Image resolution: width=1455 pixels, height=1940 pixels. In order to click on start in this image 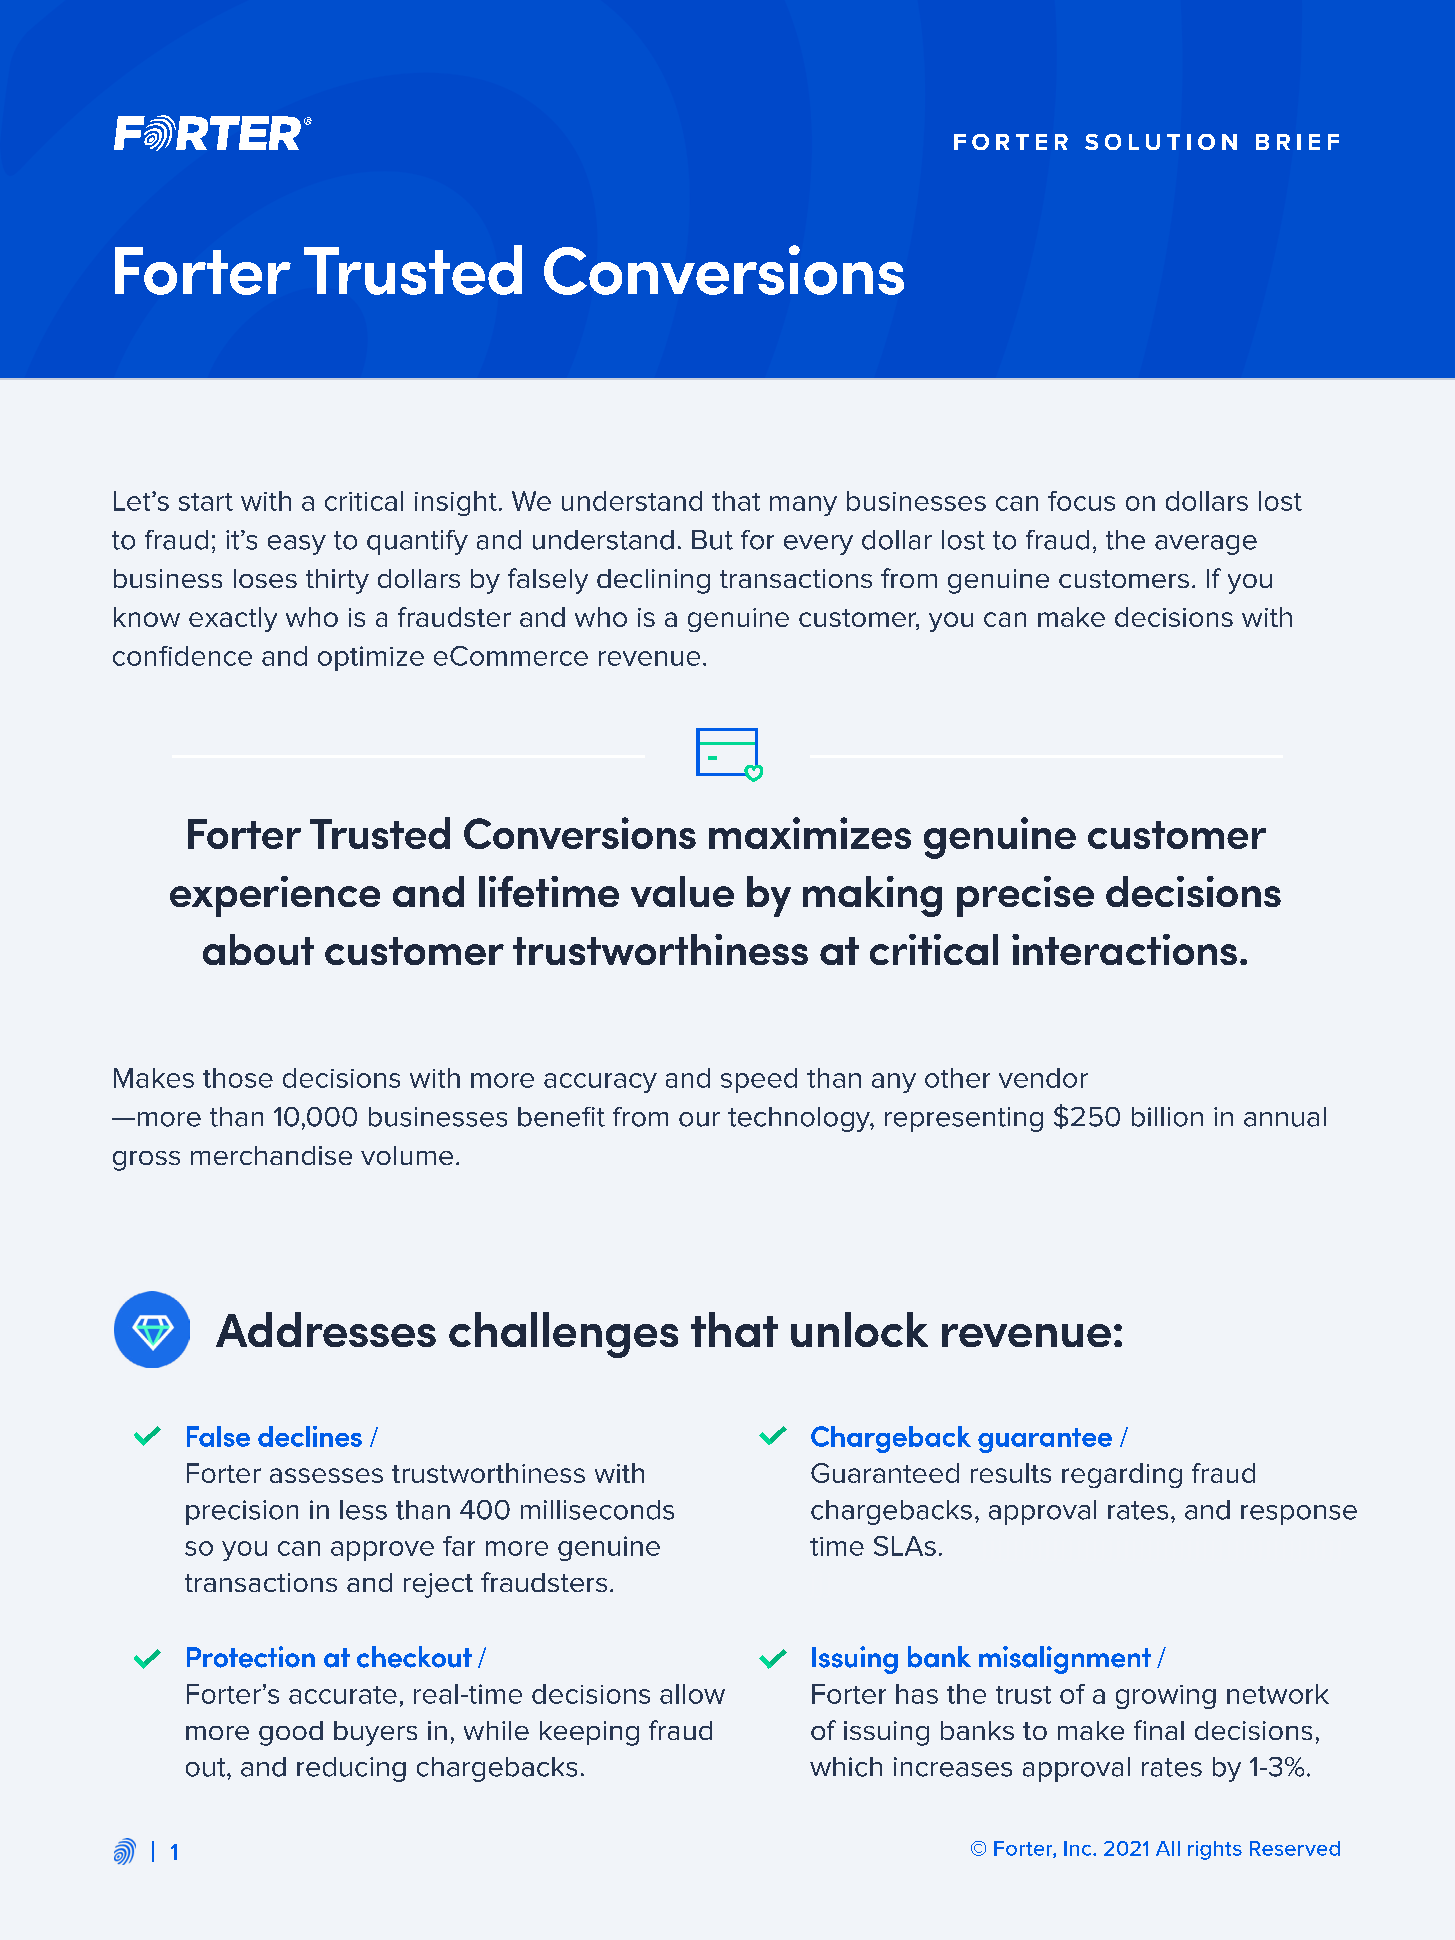, I will do `click(206, 502)`.
